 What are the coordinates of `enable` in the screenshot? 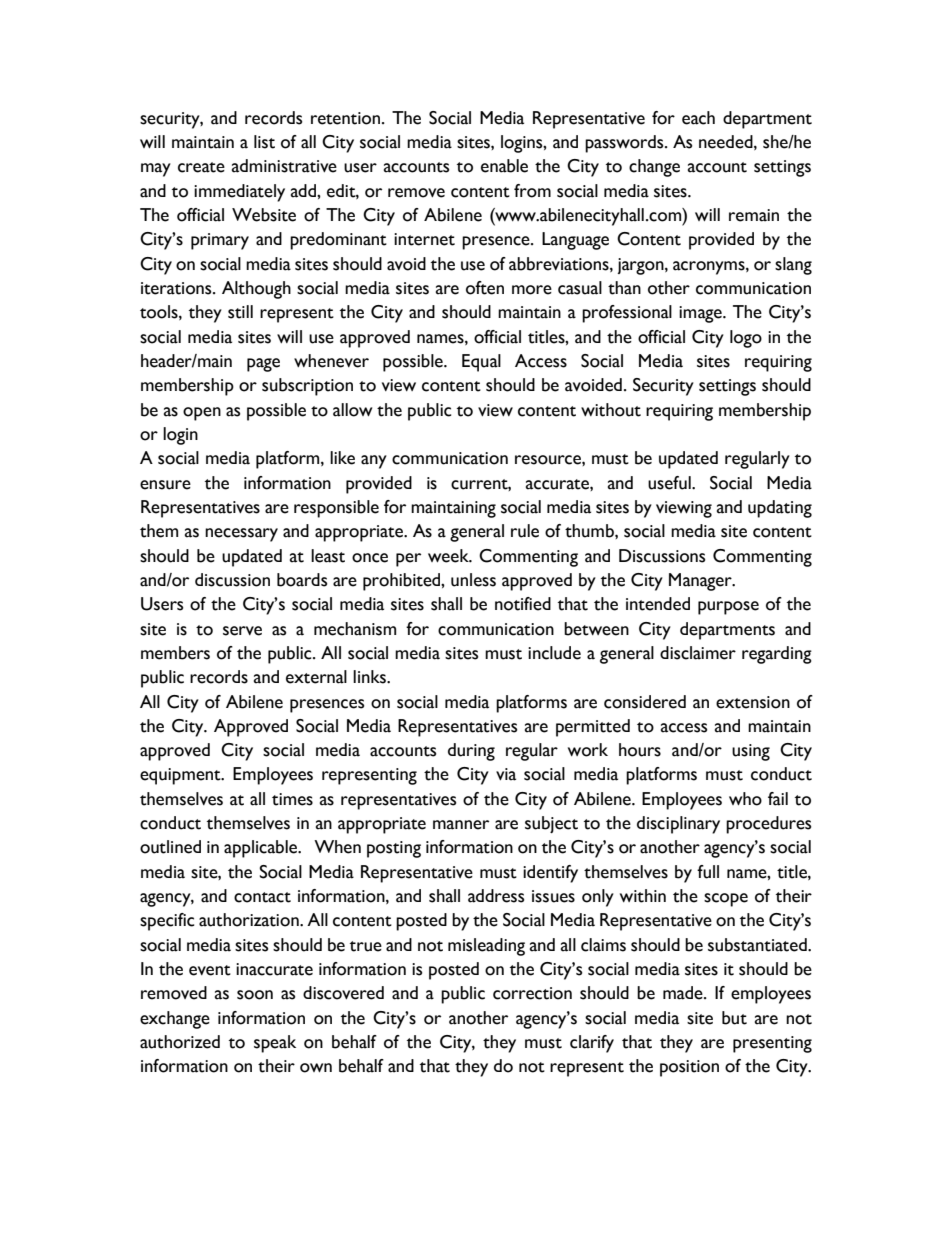 It's located at (504, 166).
